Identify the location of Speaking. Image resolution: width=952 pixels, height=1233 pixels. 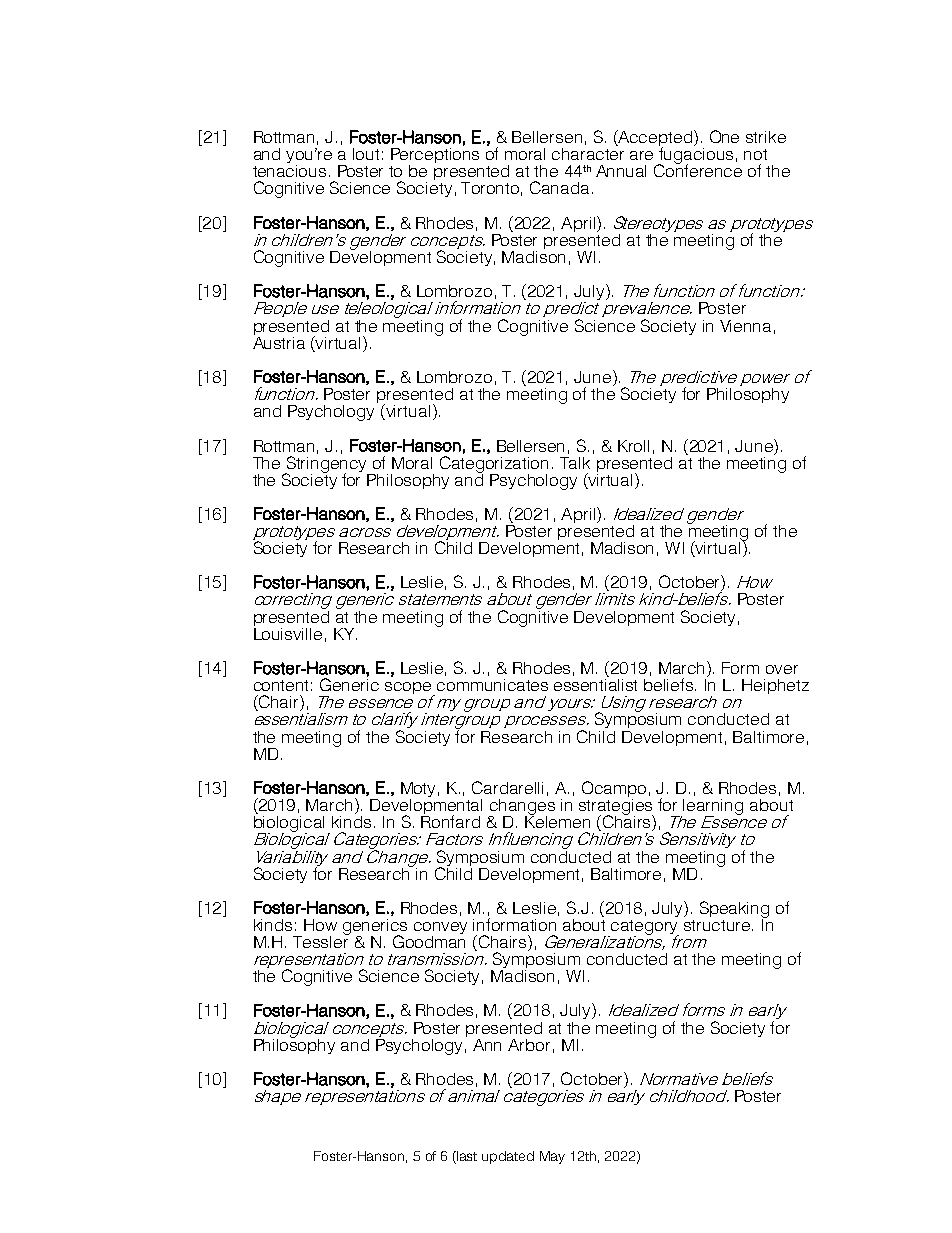
(734, 910).
